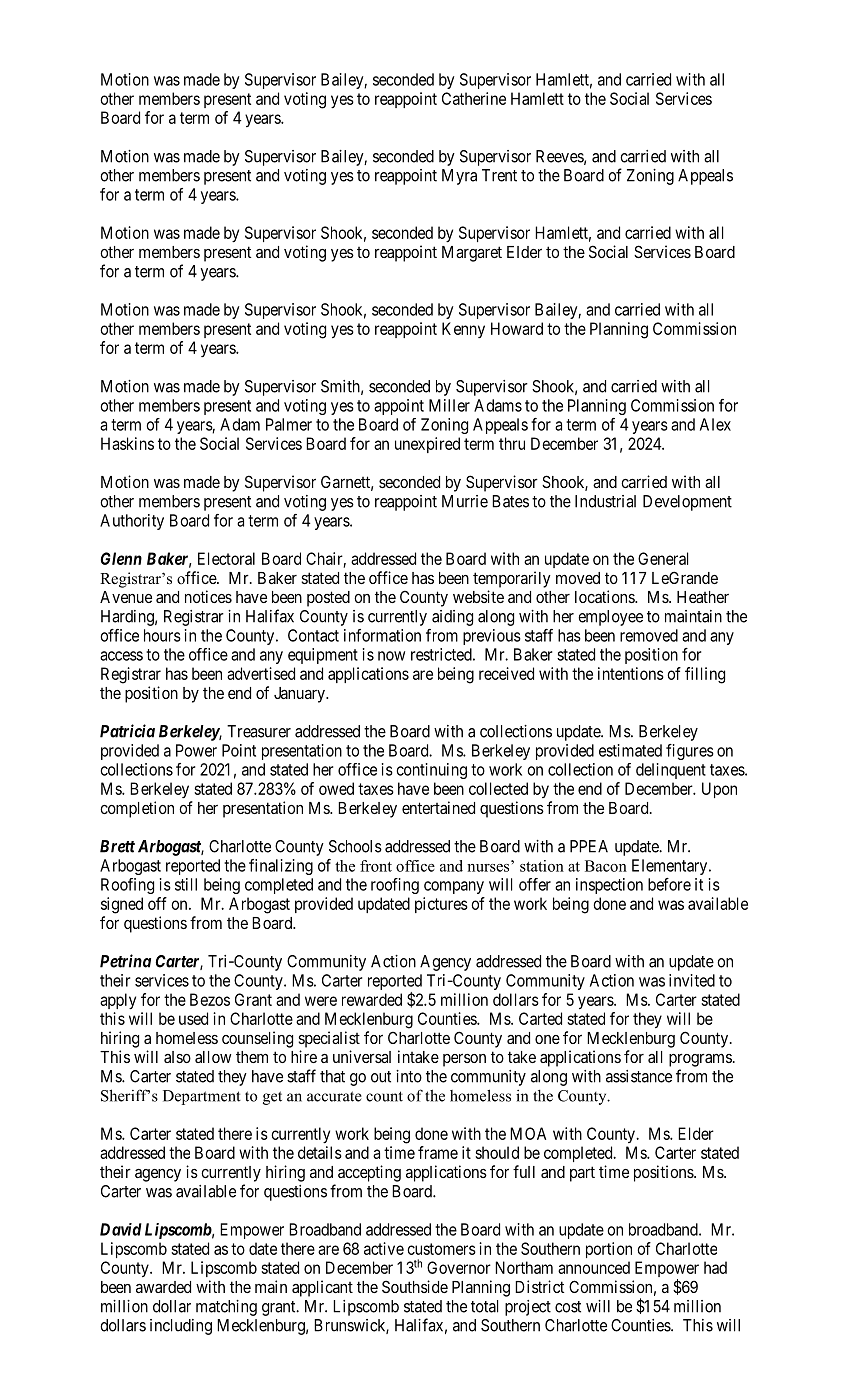 The height and width of the page is (1400, 849). What do you see at coordinates (226, 558) in the page?
I see `Electoral` at bounding box center [226, 558].
